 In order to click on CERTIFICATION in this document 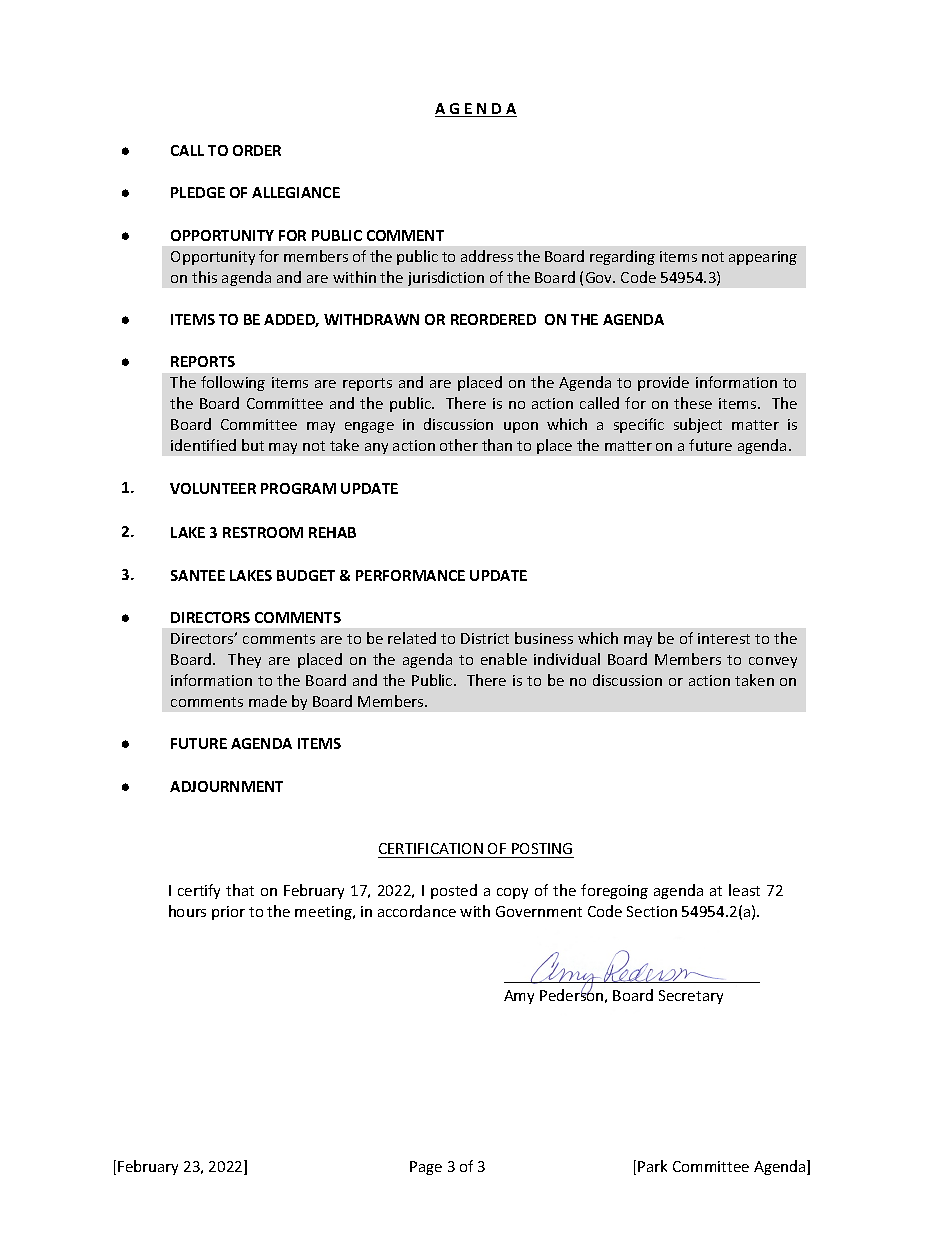, I will do `click(431, 848)`.
